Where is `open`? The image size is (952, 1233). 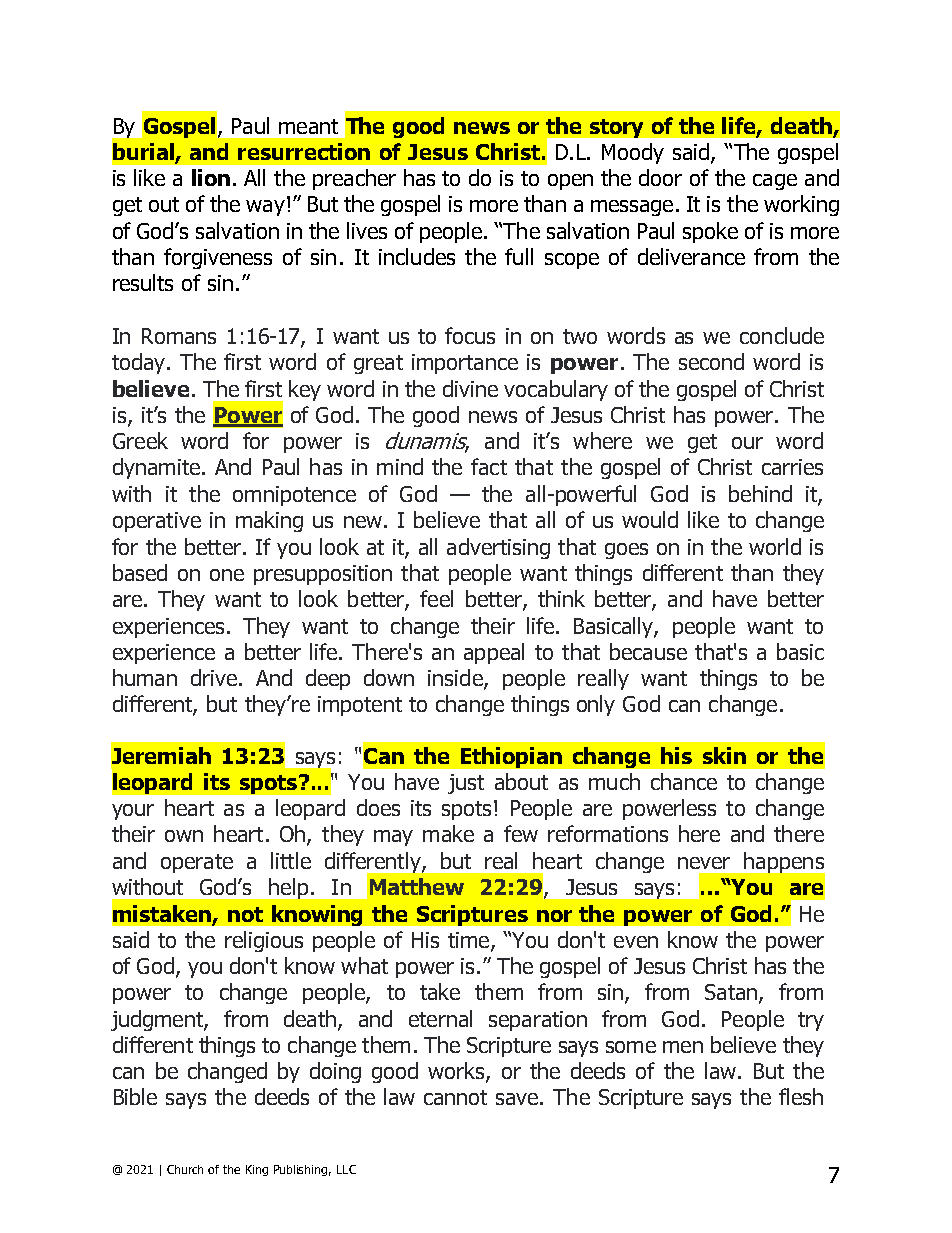
open is located at coordinates (570, 182).
